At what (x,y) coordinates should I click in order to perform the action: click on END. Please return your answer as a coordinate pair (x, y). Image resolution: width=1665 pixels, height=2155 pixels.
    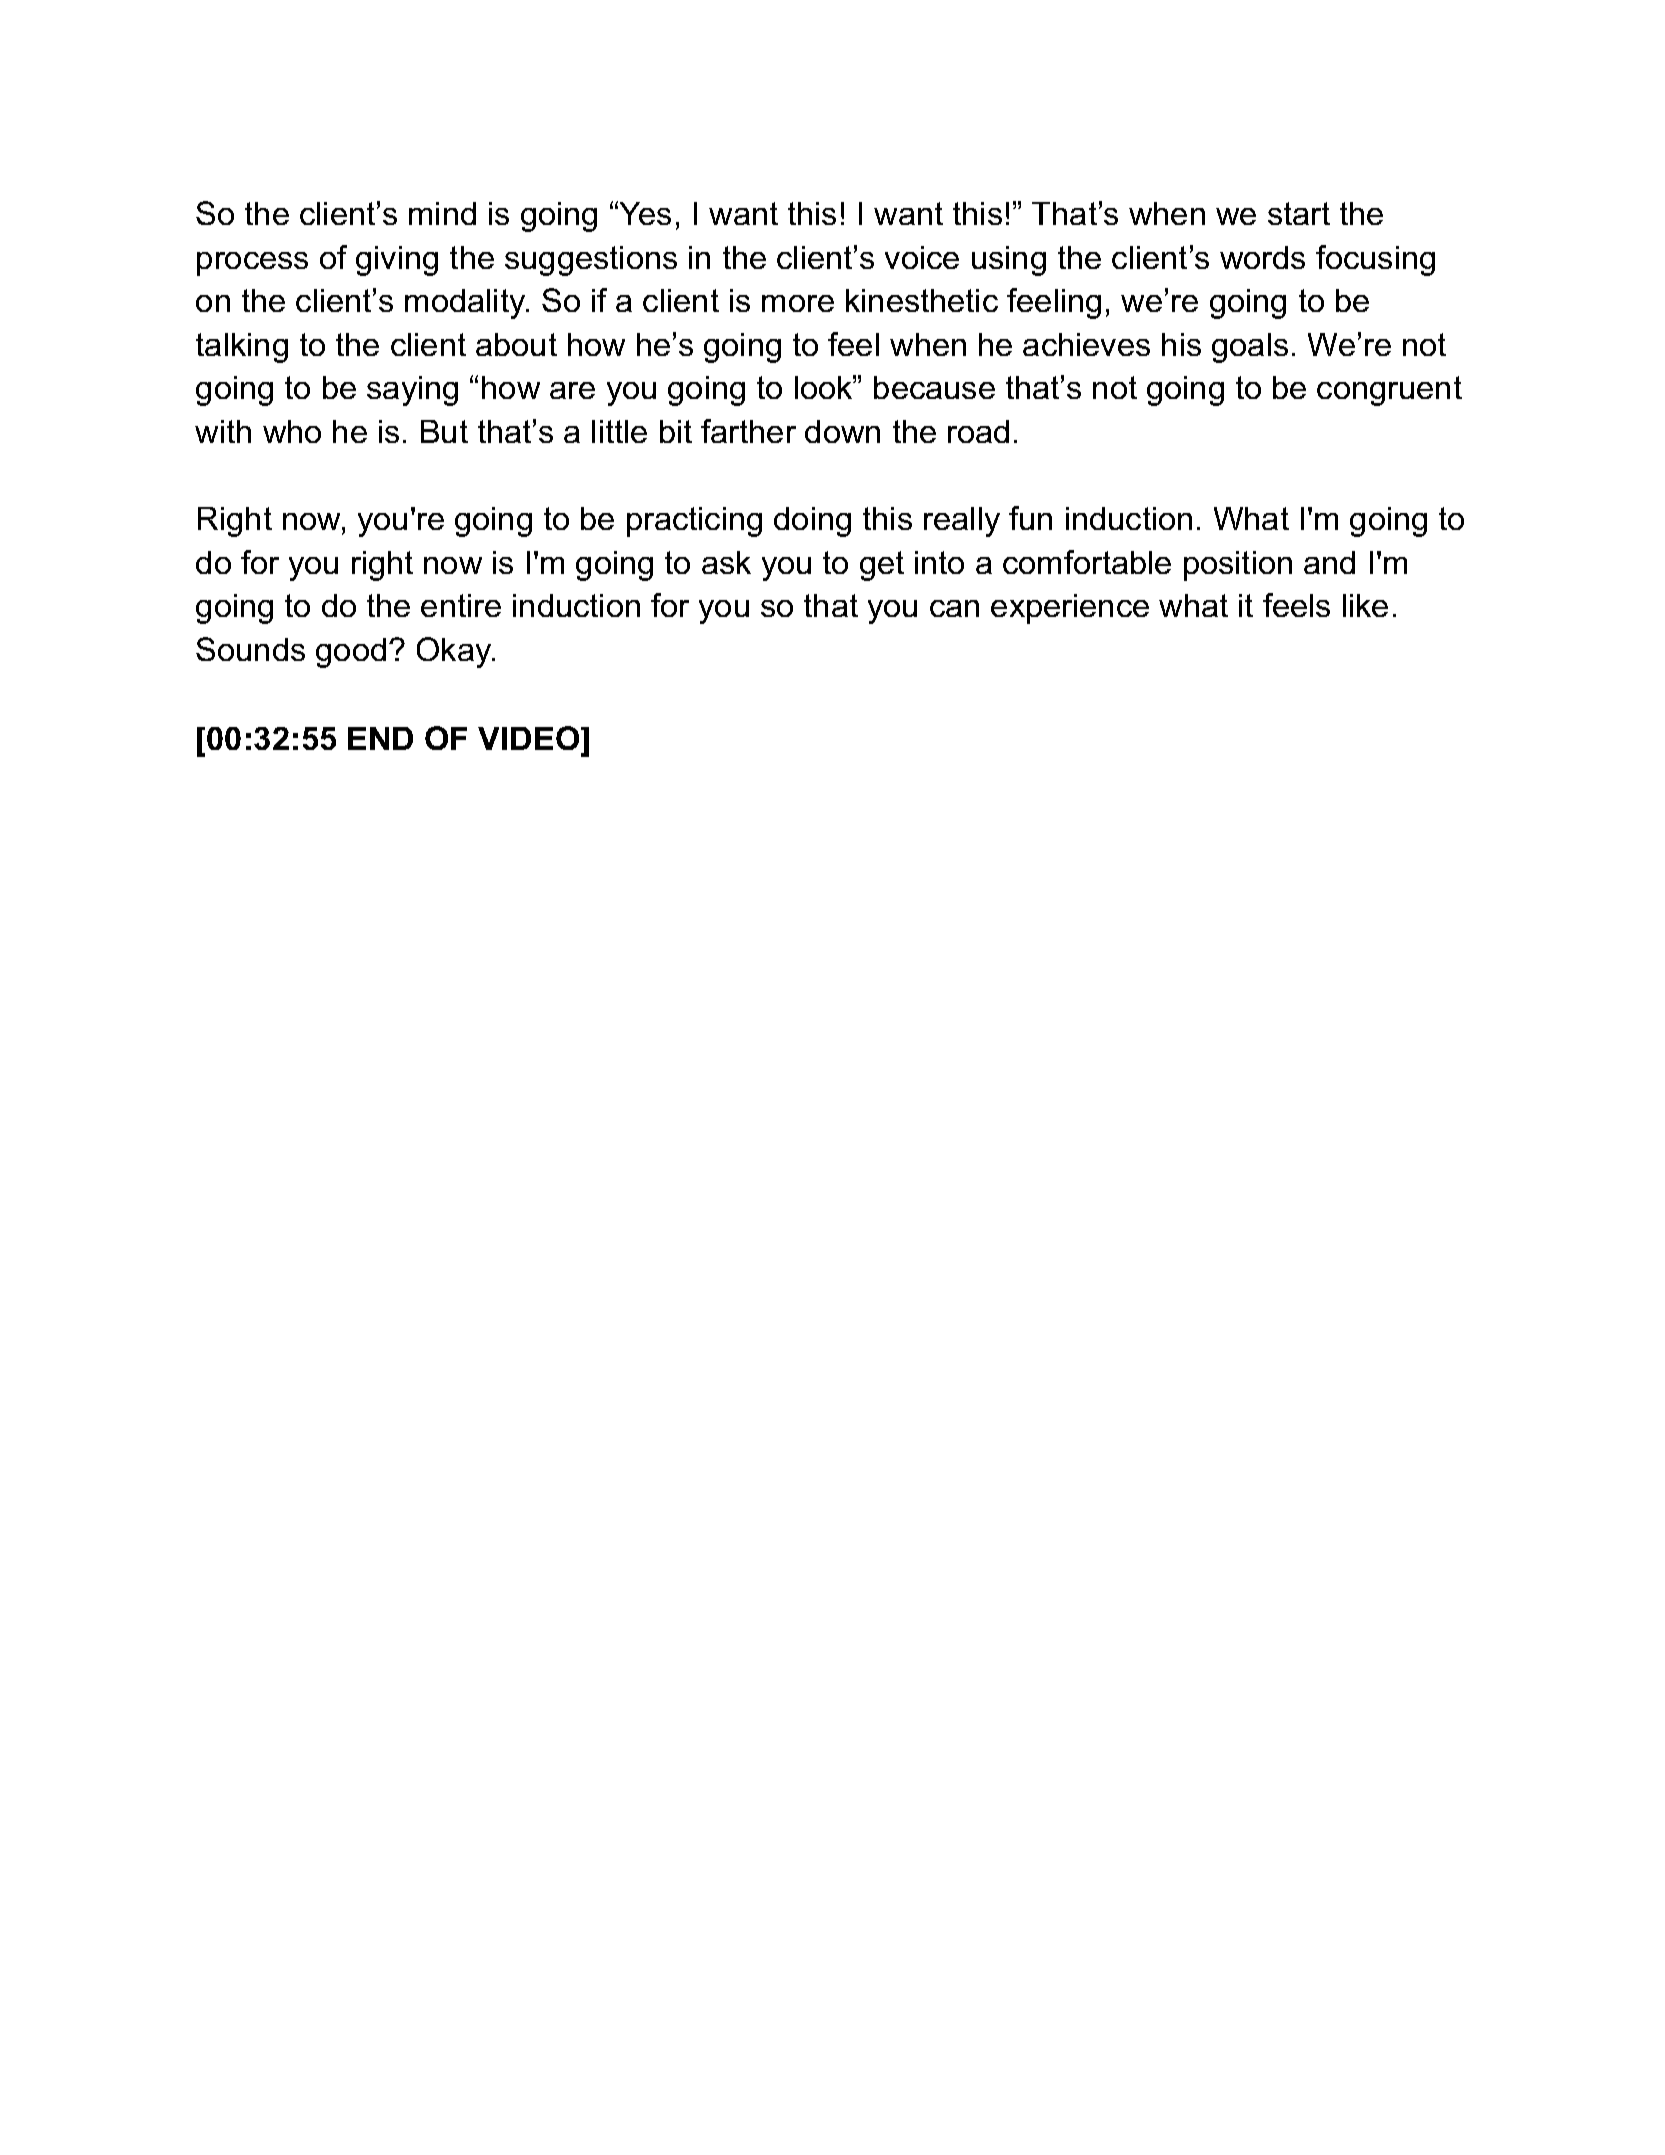
    Looking at the image, I should click on (380, 738).
